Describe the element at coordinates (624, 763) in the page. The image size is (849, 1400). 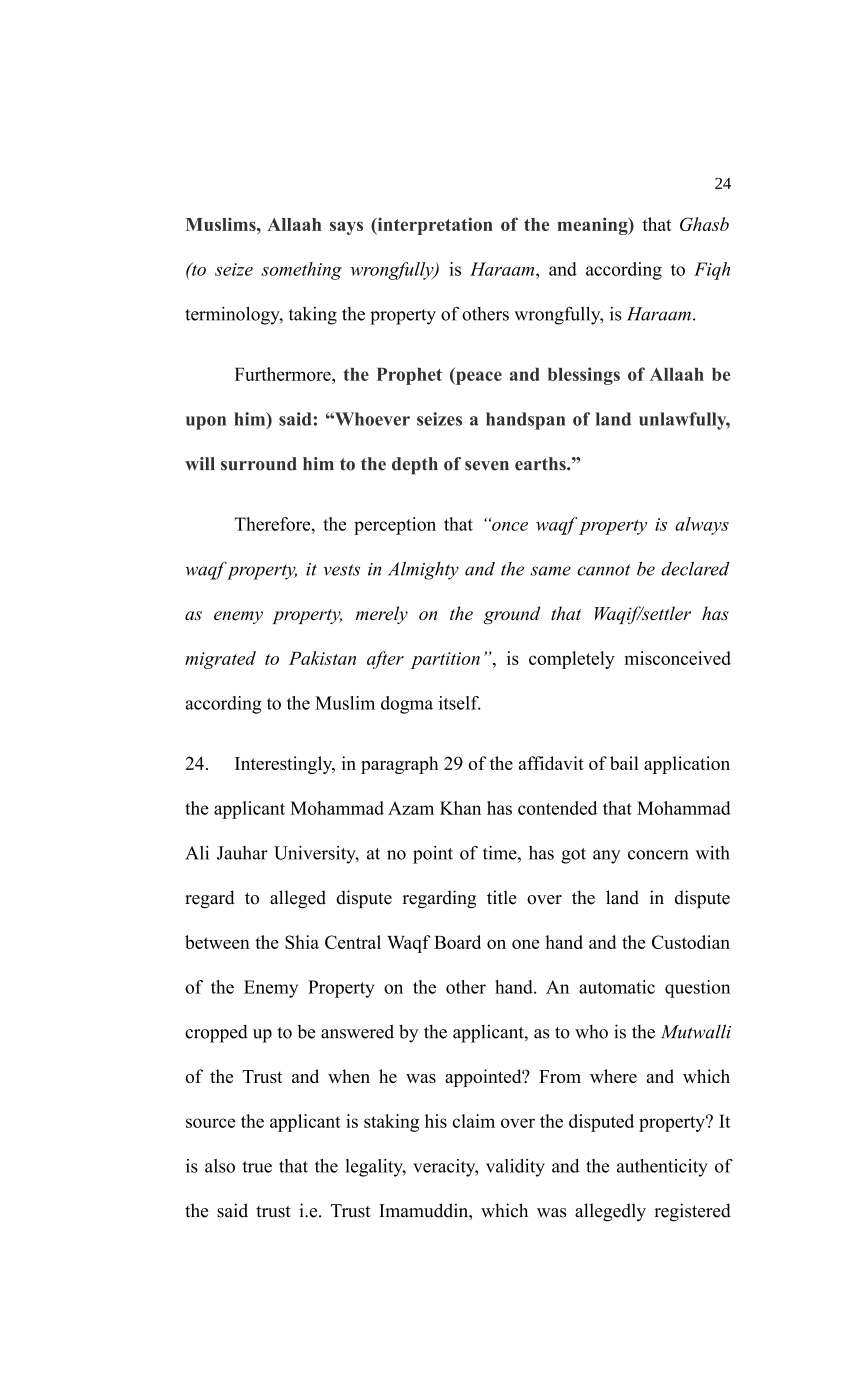
I see `bail` at that location.
